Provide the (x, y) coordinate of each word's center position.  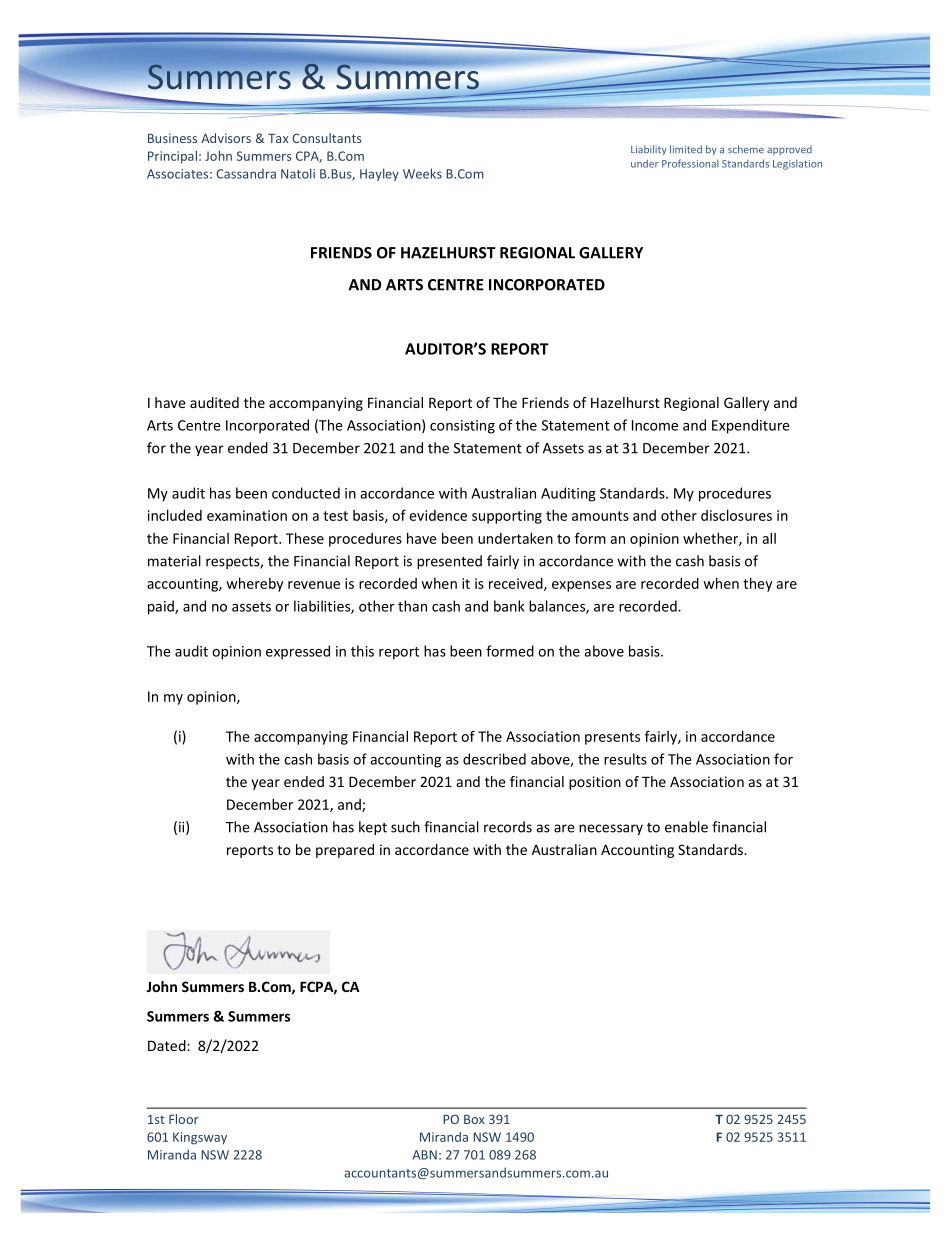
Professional (690, 163)
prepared (345, 851)
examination (247, 515)
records (508, 827)
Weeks (422, 173)
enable (686, 827)
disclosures (736, 515)
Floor (183, 1119)
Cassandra (246, 174)
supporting (507, 517)
